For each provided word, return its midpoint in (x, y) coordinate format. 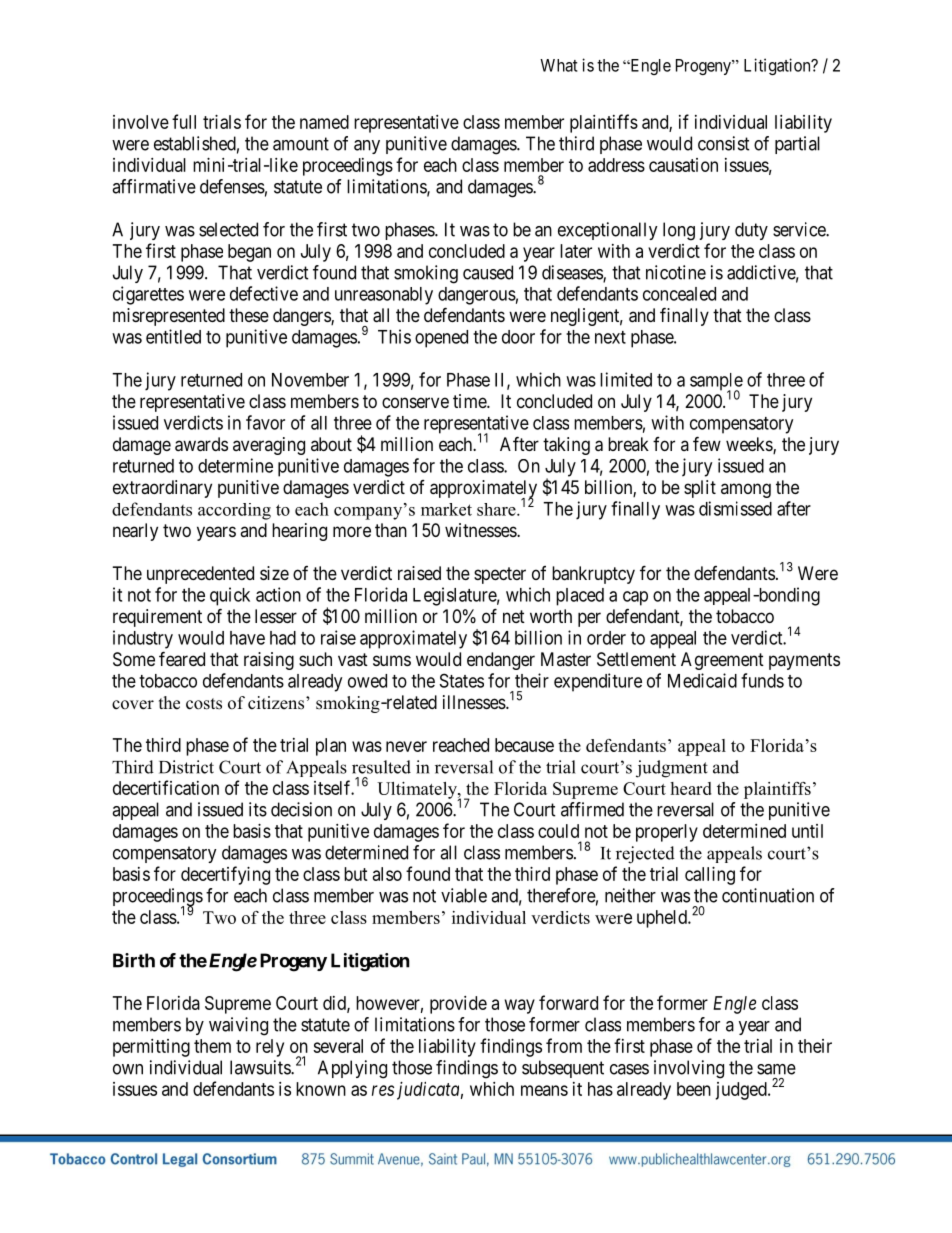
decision (301, 809)
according (234, 511)
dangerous (477, 296)
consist (724, 143)
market (446, 509)
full (184, 121)
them (212, 1046)
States (462, 680)
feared (182, 659)
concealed (679, 294)
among (746, 490)
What (559, 65)
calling (710, 876)
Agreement (722, 661)
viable (464, 895)
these (249, 315)
